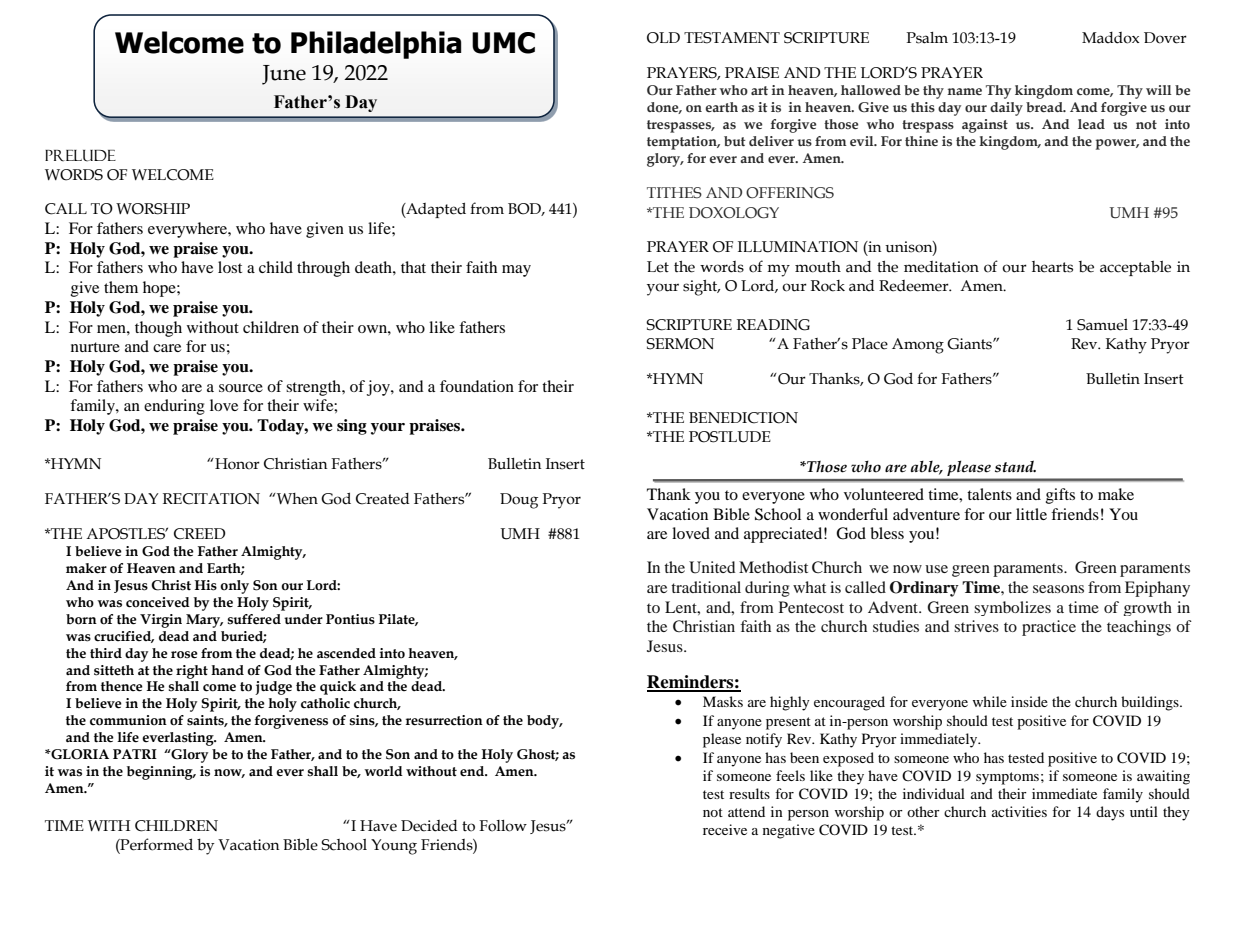 This image has height=952, width=1233. Describe the element at coordinates (1111, 38) in the image. I see `Maddox` at that location.
